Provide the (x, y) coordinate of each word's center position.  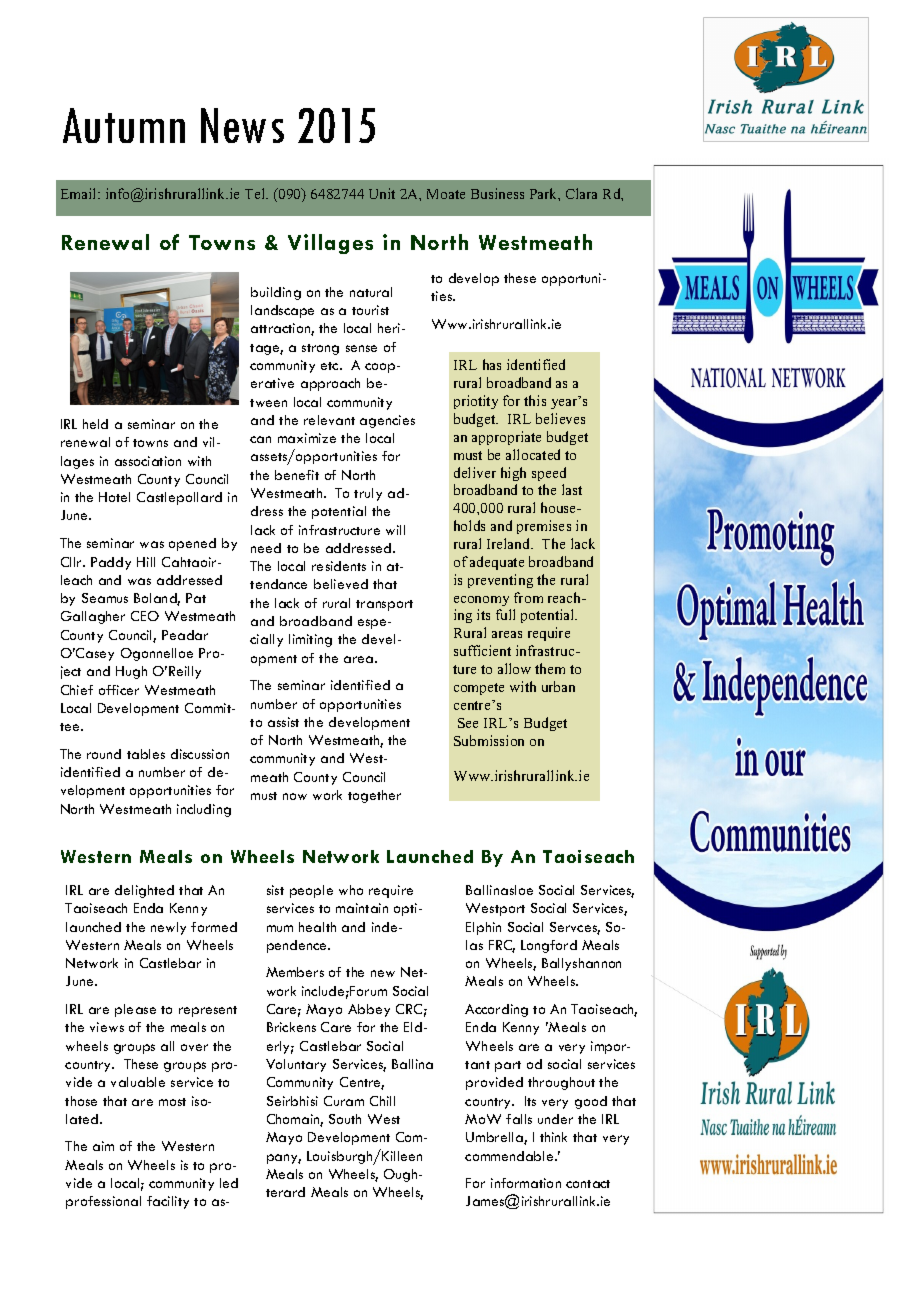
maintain (362, 908)
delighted (144, 891)
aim (103, 1146)
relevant (329, 420)
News (242, 125)
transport (384, 605)
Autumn (124, 125)
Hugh (131, 672)
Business (497, 193)
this (535, 400)
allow (514, 668)
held (95, 424)
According (496, 1010)
